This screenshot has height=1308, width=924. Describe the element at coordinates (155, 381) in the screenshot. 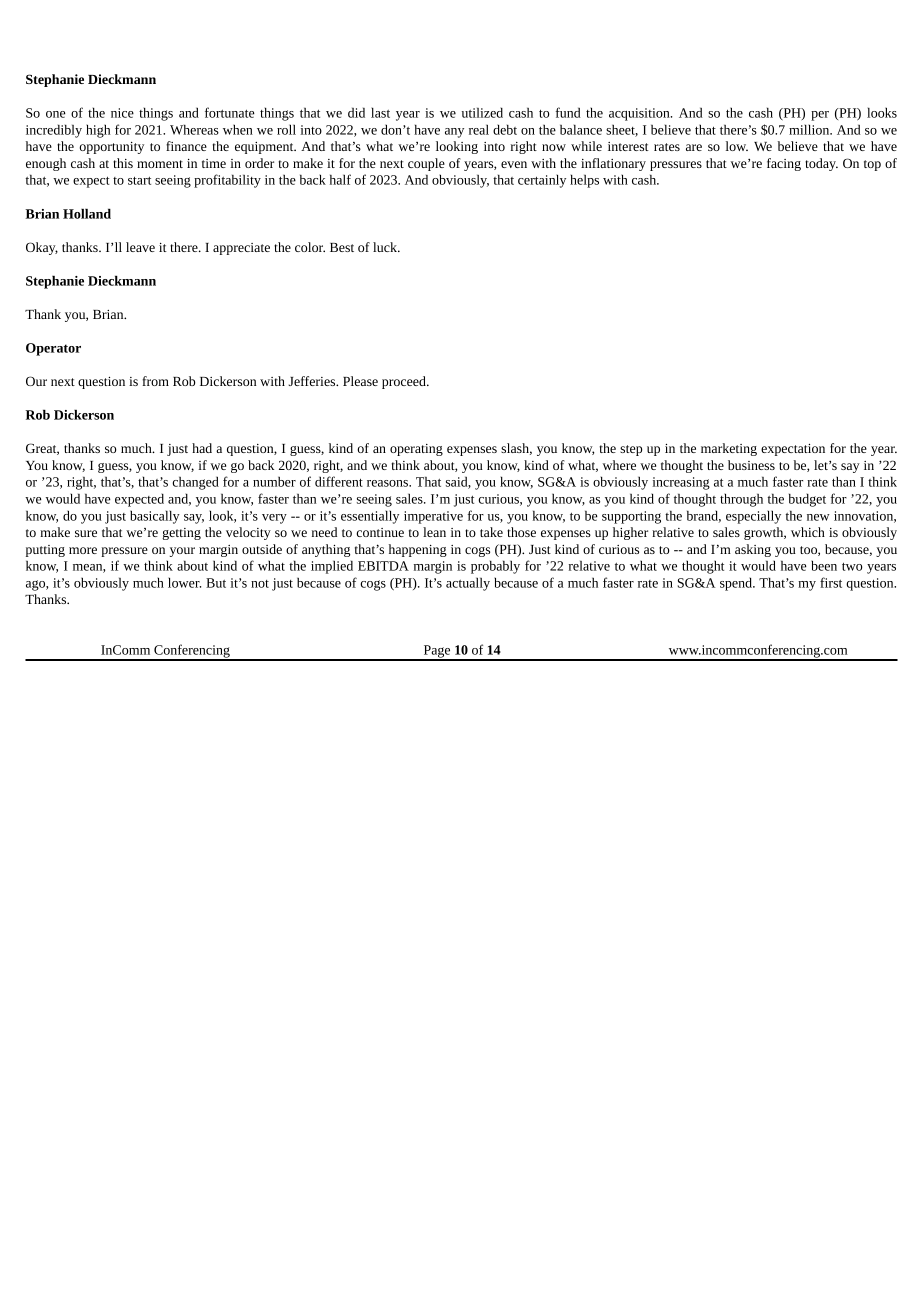

I see `from` at that location.
